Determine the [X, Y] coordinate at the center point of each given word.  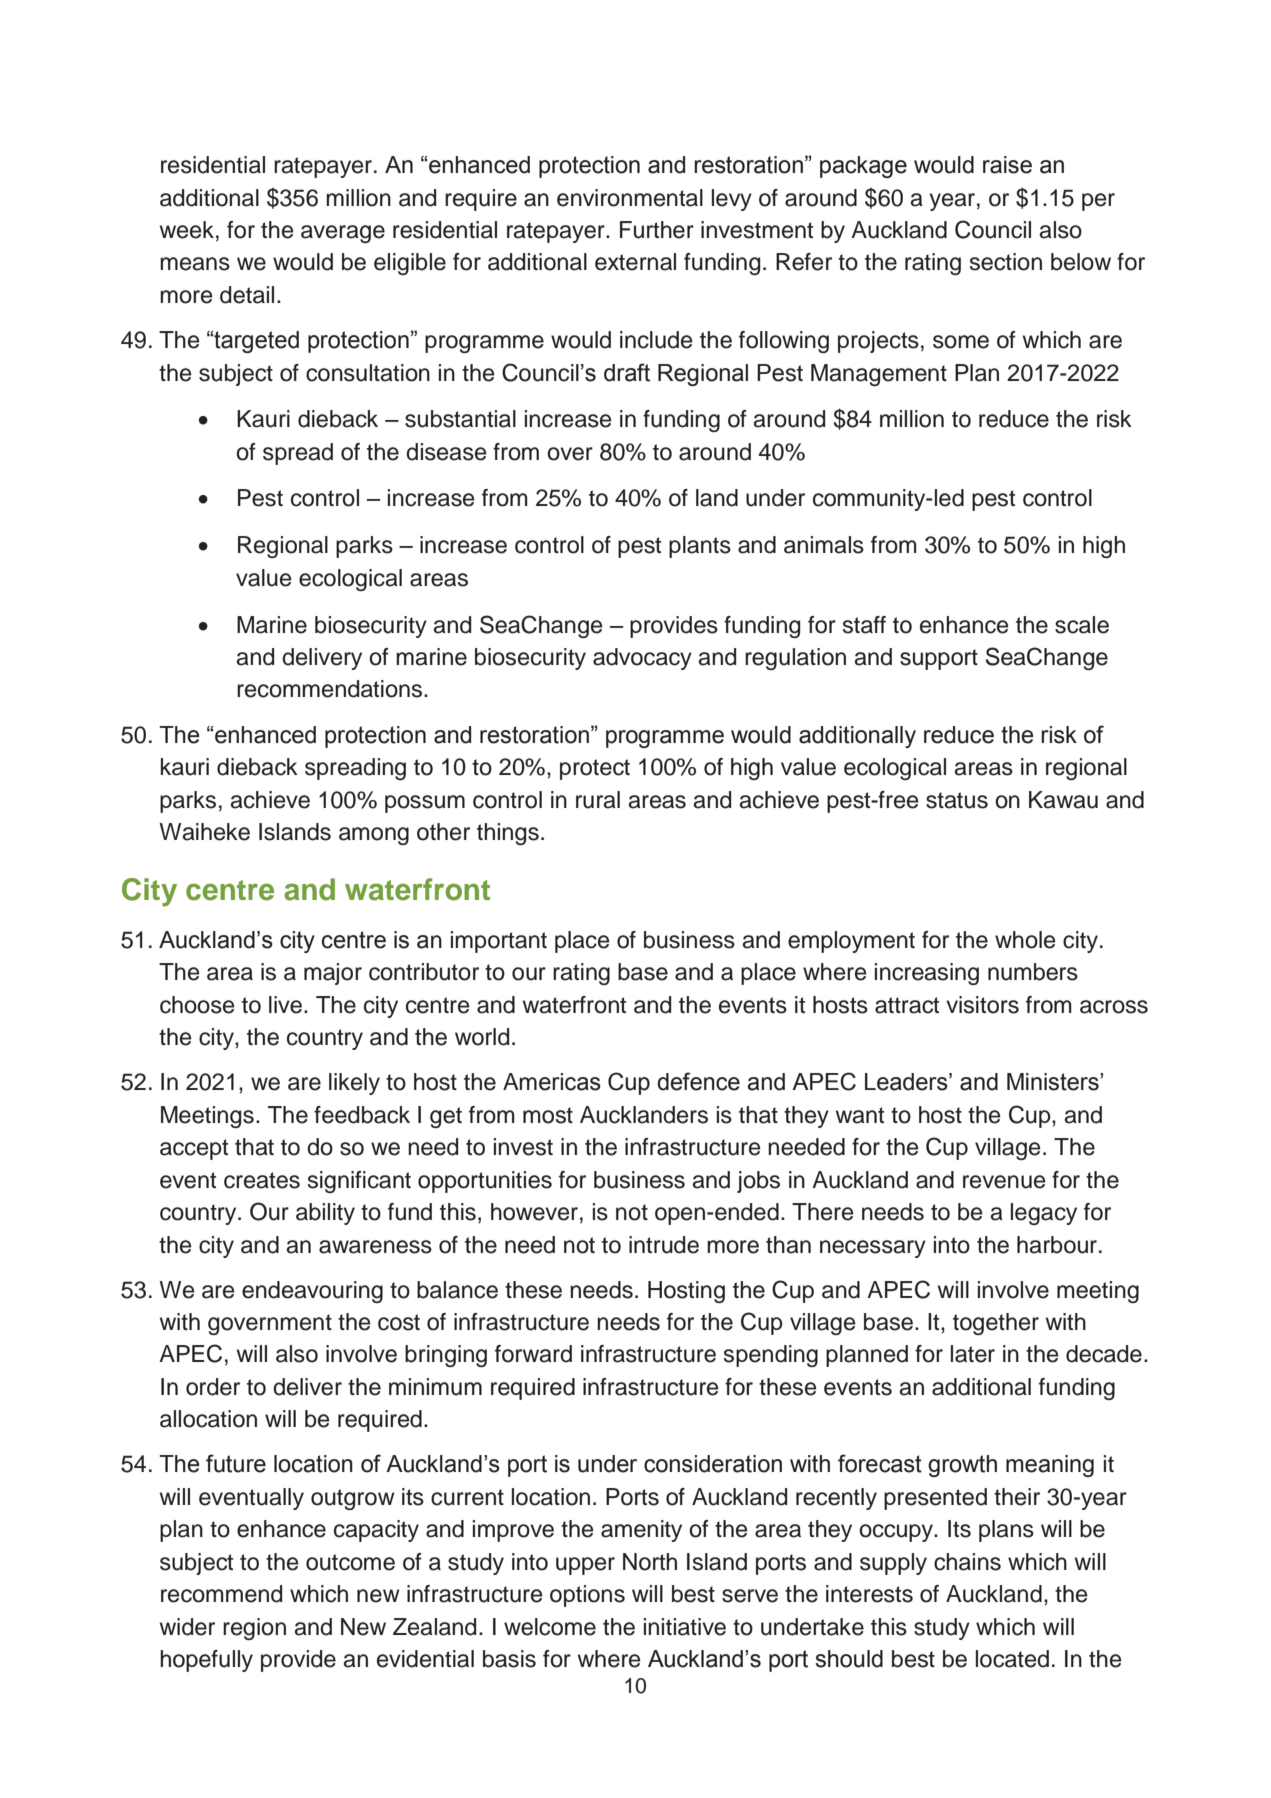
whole [1025, 940]
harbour [1057, 1245]
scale [1082, 625]
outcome [350, 1562]
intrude [664, 1245]
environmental [630, 198]
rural [598, 800]
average [343, 234]
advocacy [642, 659]
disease [446, 452]
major [333, 974]
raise [1007, 165]
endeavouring [312, 1292]
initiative [685, 1627]
